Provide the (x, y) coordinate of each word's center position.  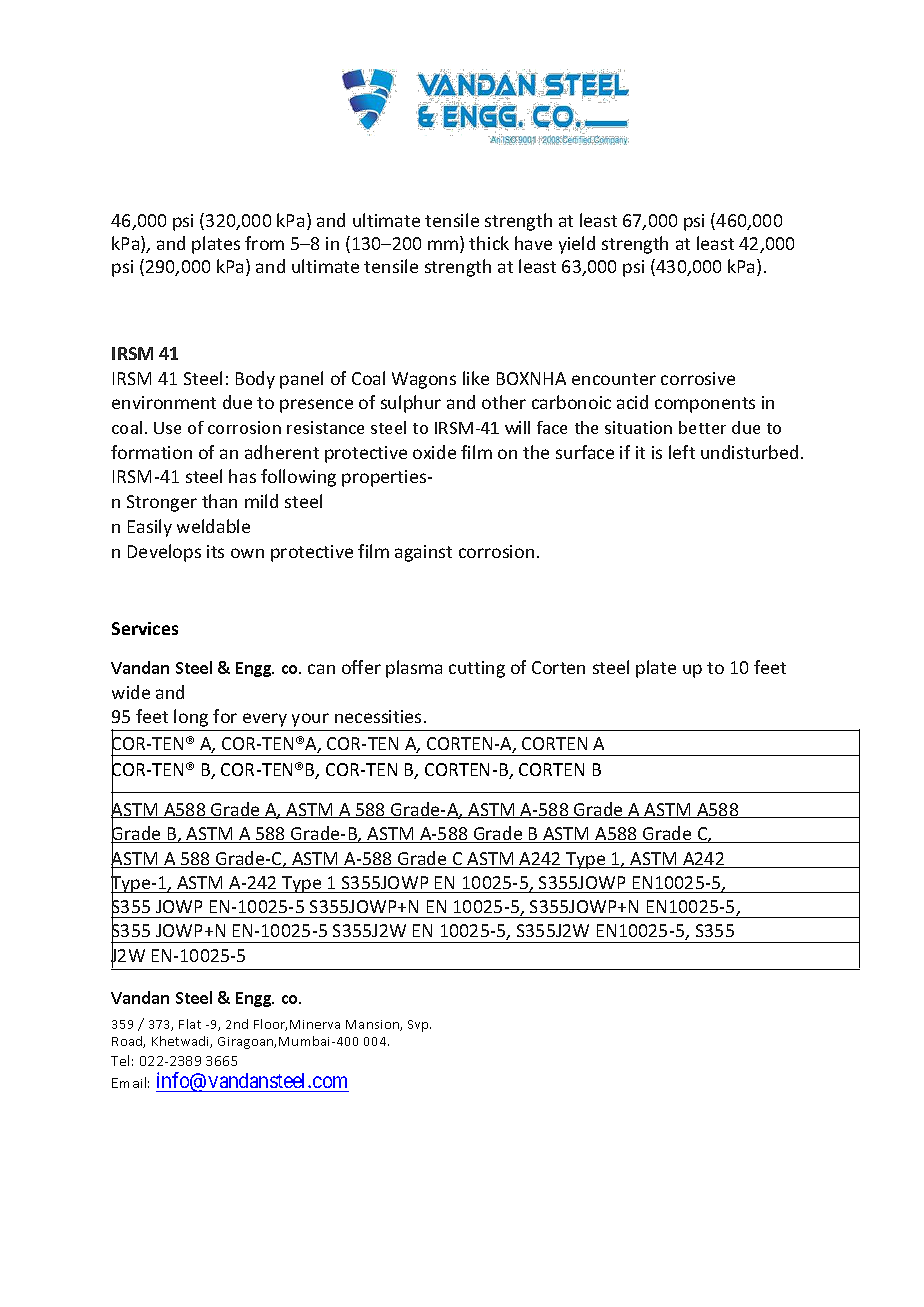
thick (489, 243)
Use (167, 428)
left (682, 452)
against (423, 553)
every (265, 720)
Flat (190, 1024)
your (310, 720)
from (264, 243)
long (191, 718)
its (215, 551)
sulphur (411, 404)
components (705, 405)
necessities (378, 716)
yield (577, 245)
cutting (477, 669)
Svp (419, 1026)
